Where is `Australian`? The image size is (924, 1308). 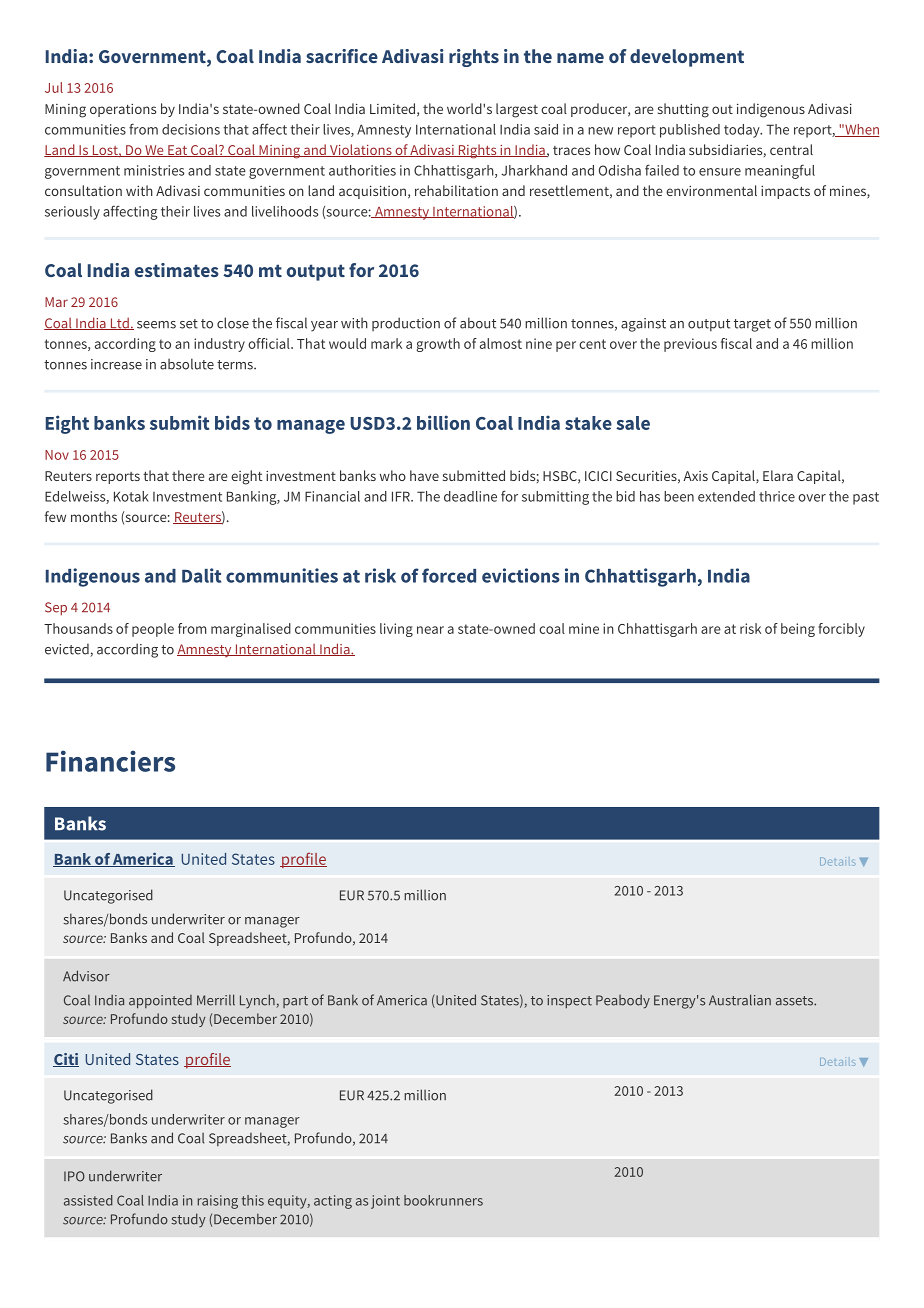
Australian is located at coordinates (740, 1000).
